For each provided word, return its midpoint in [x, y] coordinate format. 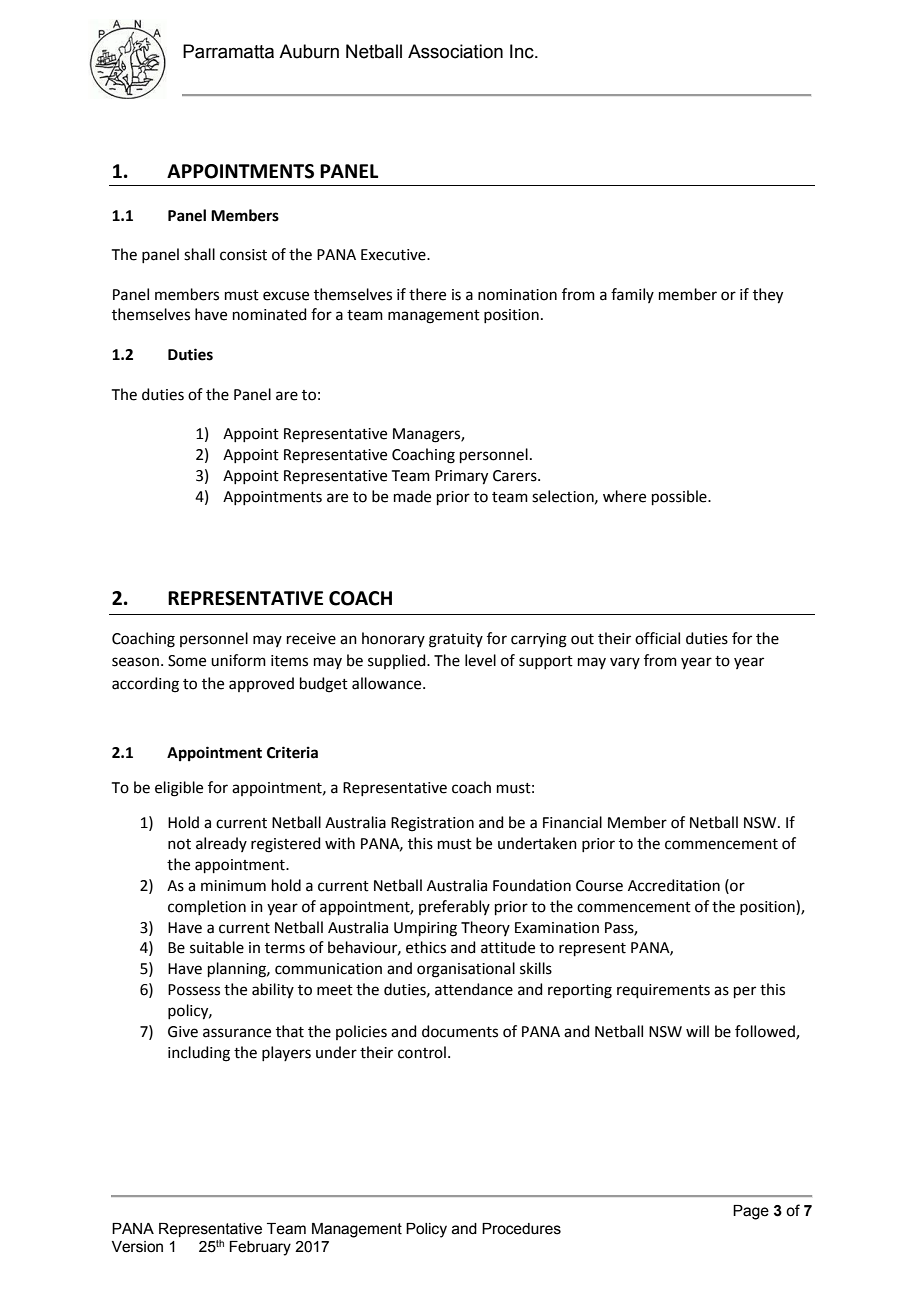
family [632, 295]
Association [455, 51]
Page [751, 1212]
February [260, 1248]
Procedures [521, 1229]
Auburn [309, 51]
